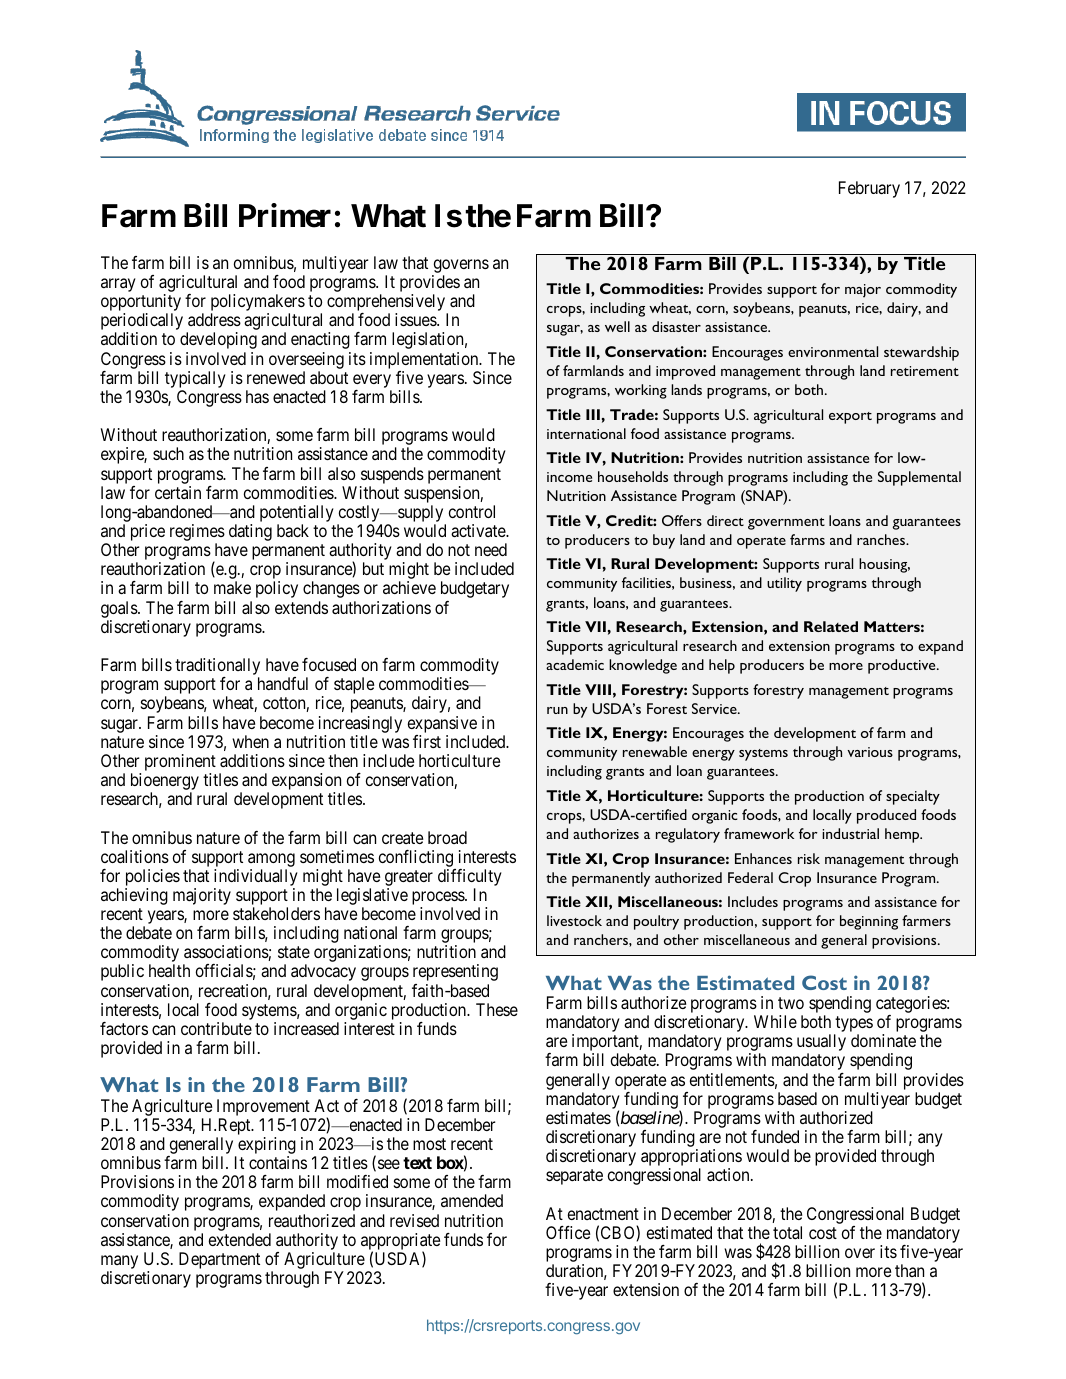 This screenshot has height=1379, width=1066. I want to click on usually, so click(821, 1044).
